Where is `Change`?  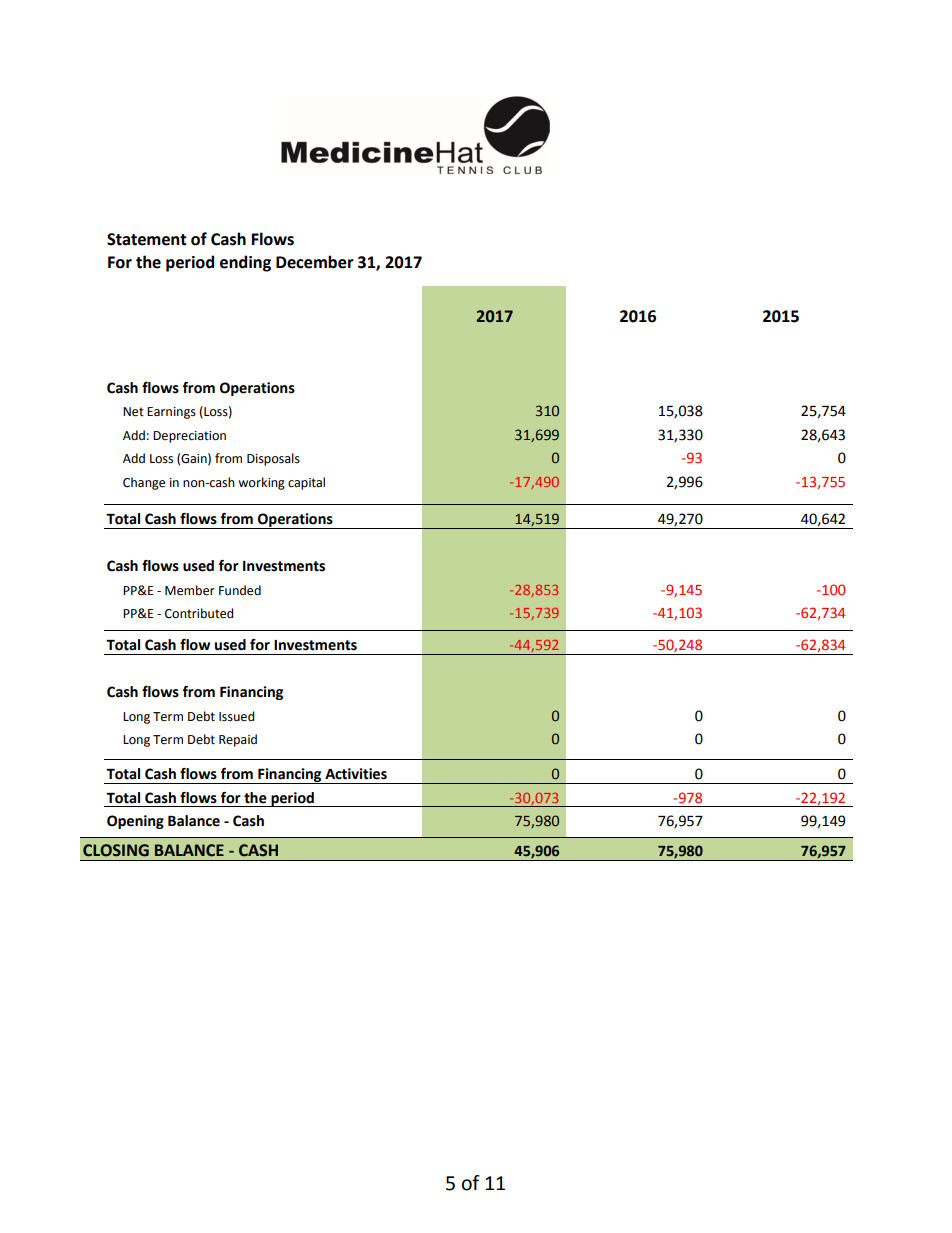 Change is located at coordinates (144, 483).
